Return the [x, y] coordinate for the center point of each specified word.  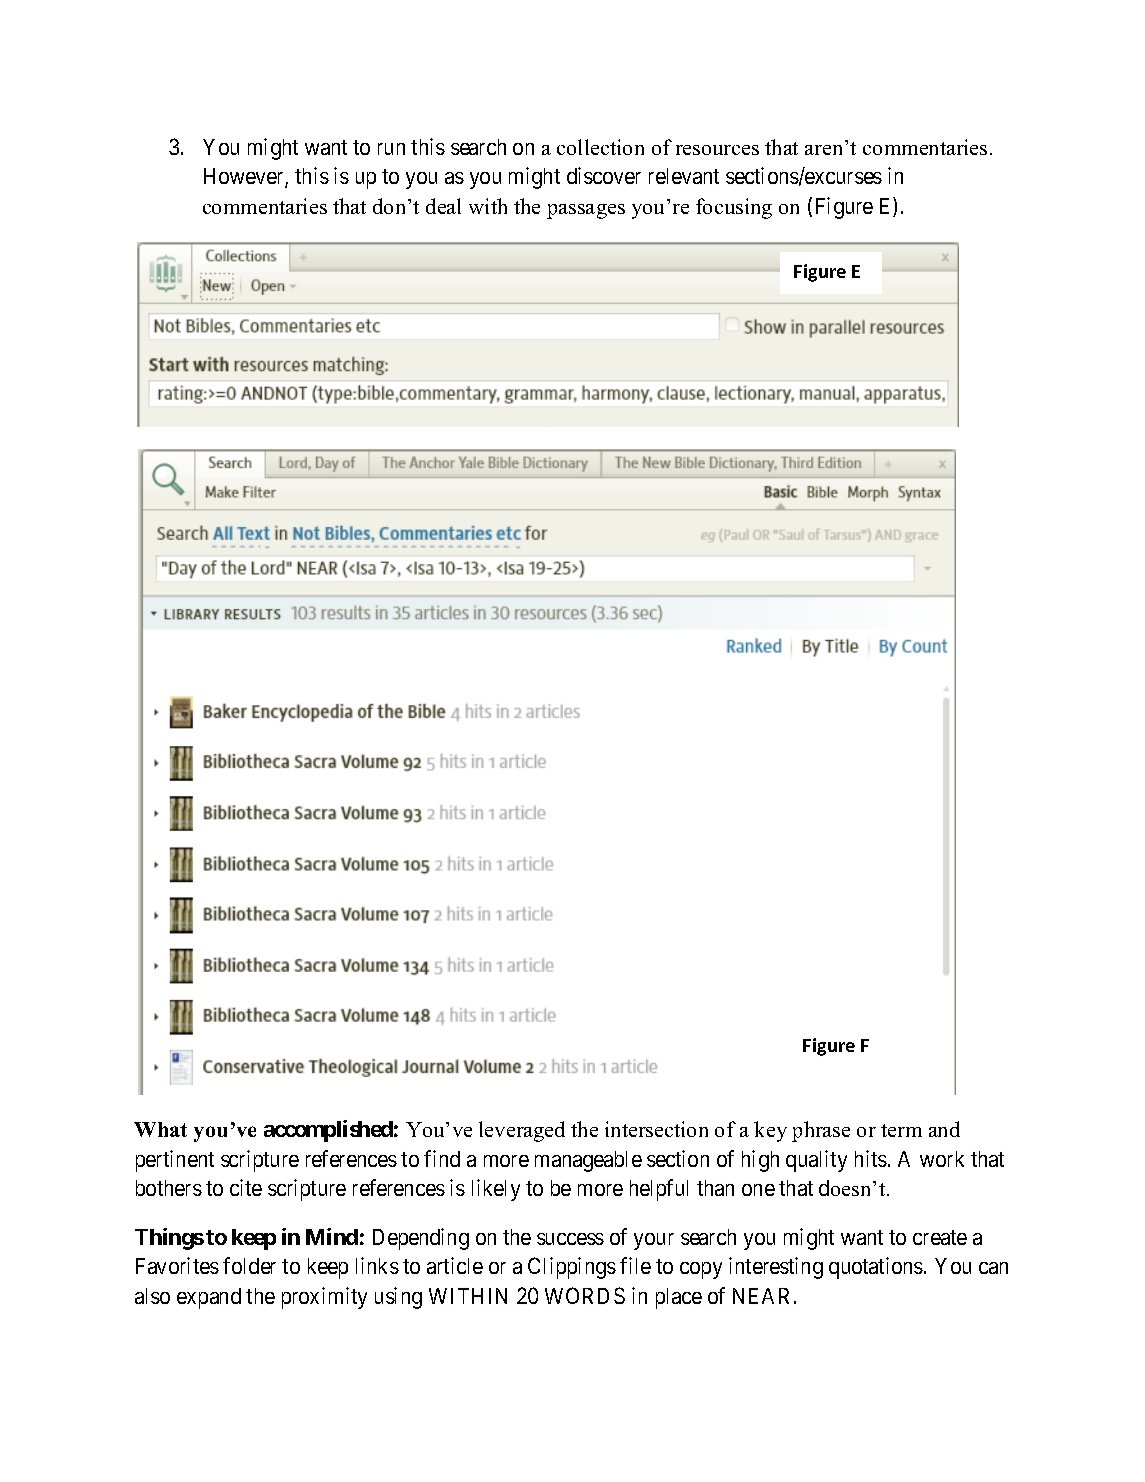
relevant [684, 176]
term [901, 1130]
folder [249, 1265]
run [391, 149]
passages [586, 211]
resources [717, 150]
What [160, 1129]
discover [604, 175]
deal [443, 206]
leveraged [522, 1131]
